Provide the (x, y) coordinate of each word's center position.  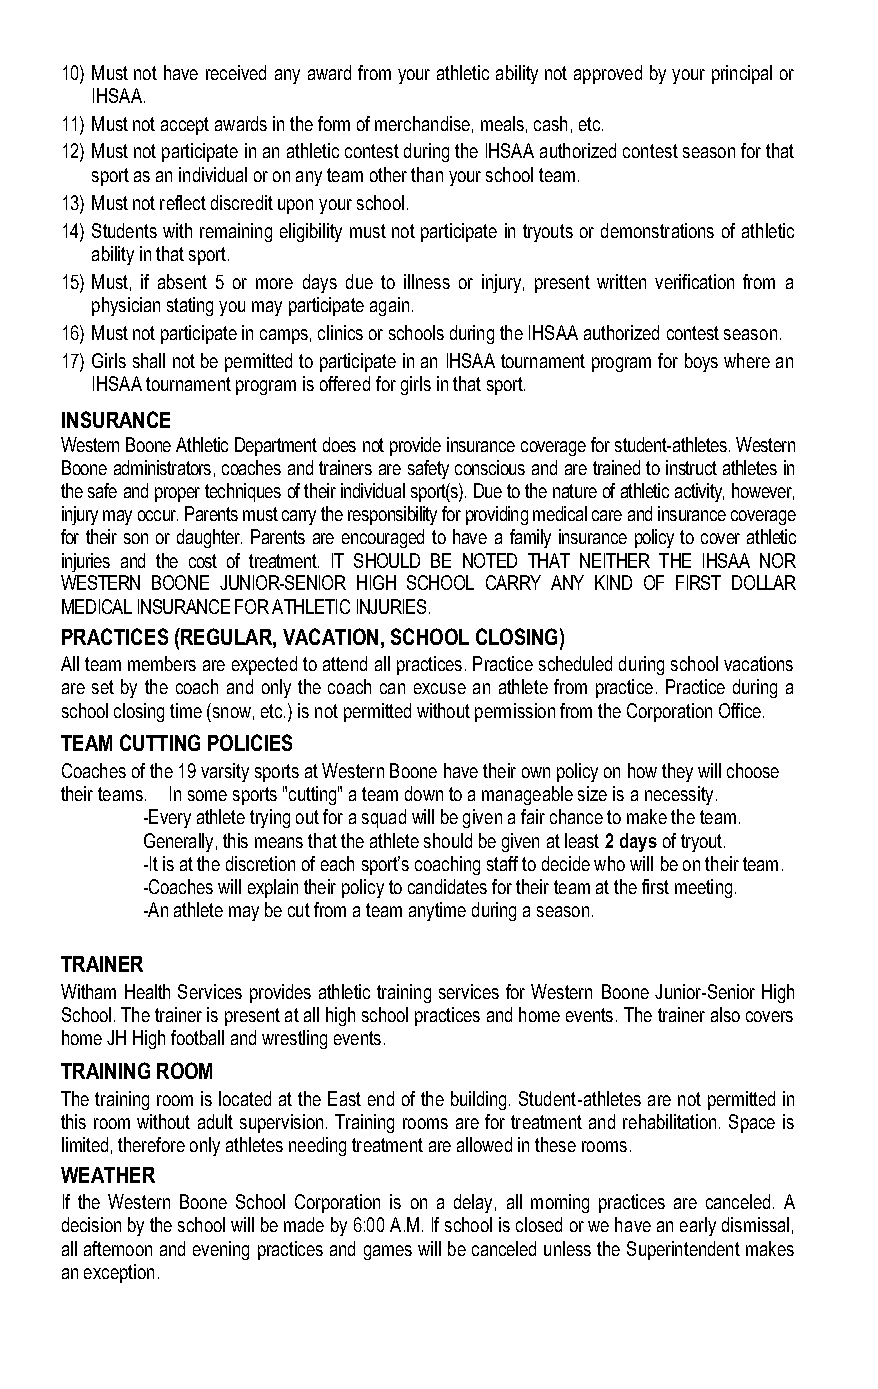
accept (185, 126)
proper (177, 494)
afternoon (118, 1248)
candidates (447, 886)
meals (502, 123)
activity (699, 492)
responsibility (392, 515)
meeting (703, 888)
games (388, 1252)
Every (170, 818)
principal (742, 74)
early (698, 1226)
